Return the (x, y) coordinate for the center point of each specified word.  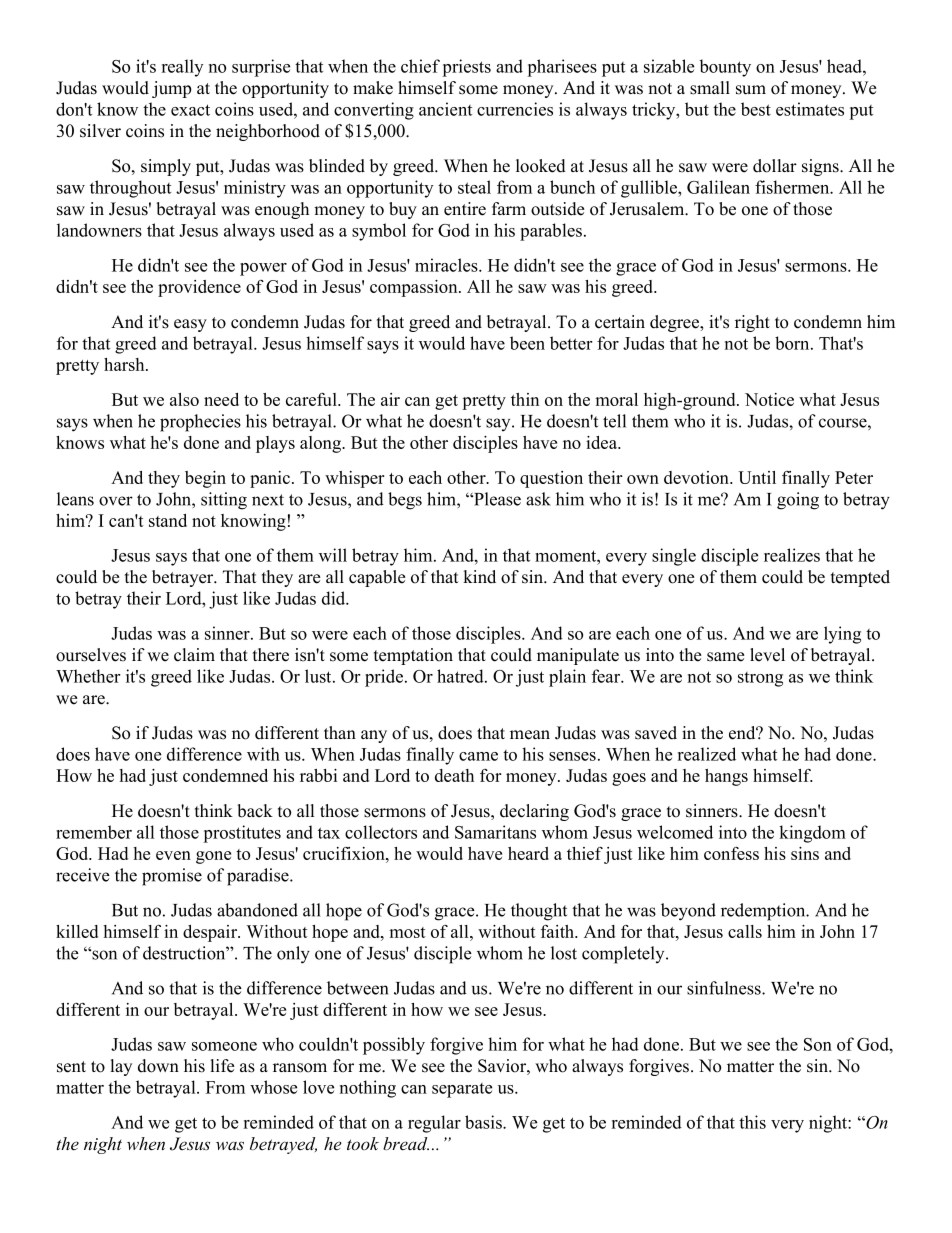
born (793, 343)
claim (194, 655)
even (173, 855)
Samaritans (495, 832)
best (756, 109)
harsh (125, 364)
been (527, 343)
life (222, 1066)
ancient (445, 109)
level (767, 655)
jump (171, 89)
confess (731, 853)
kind (479, 577)
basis (484, 1122)
